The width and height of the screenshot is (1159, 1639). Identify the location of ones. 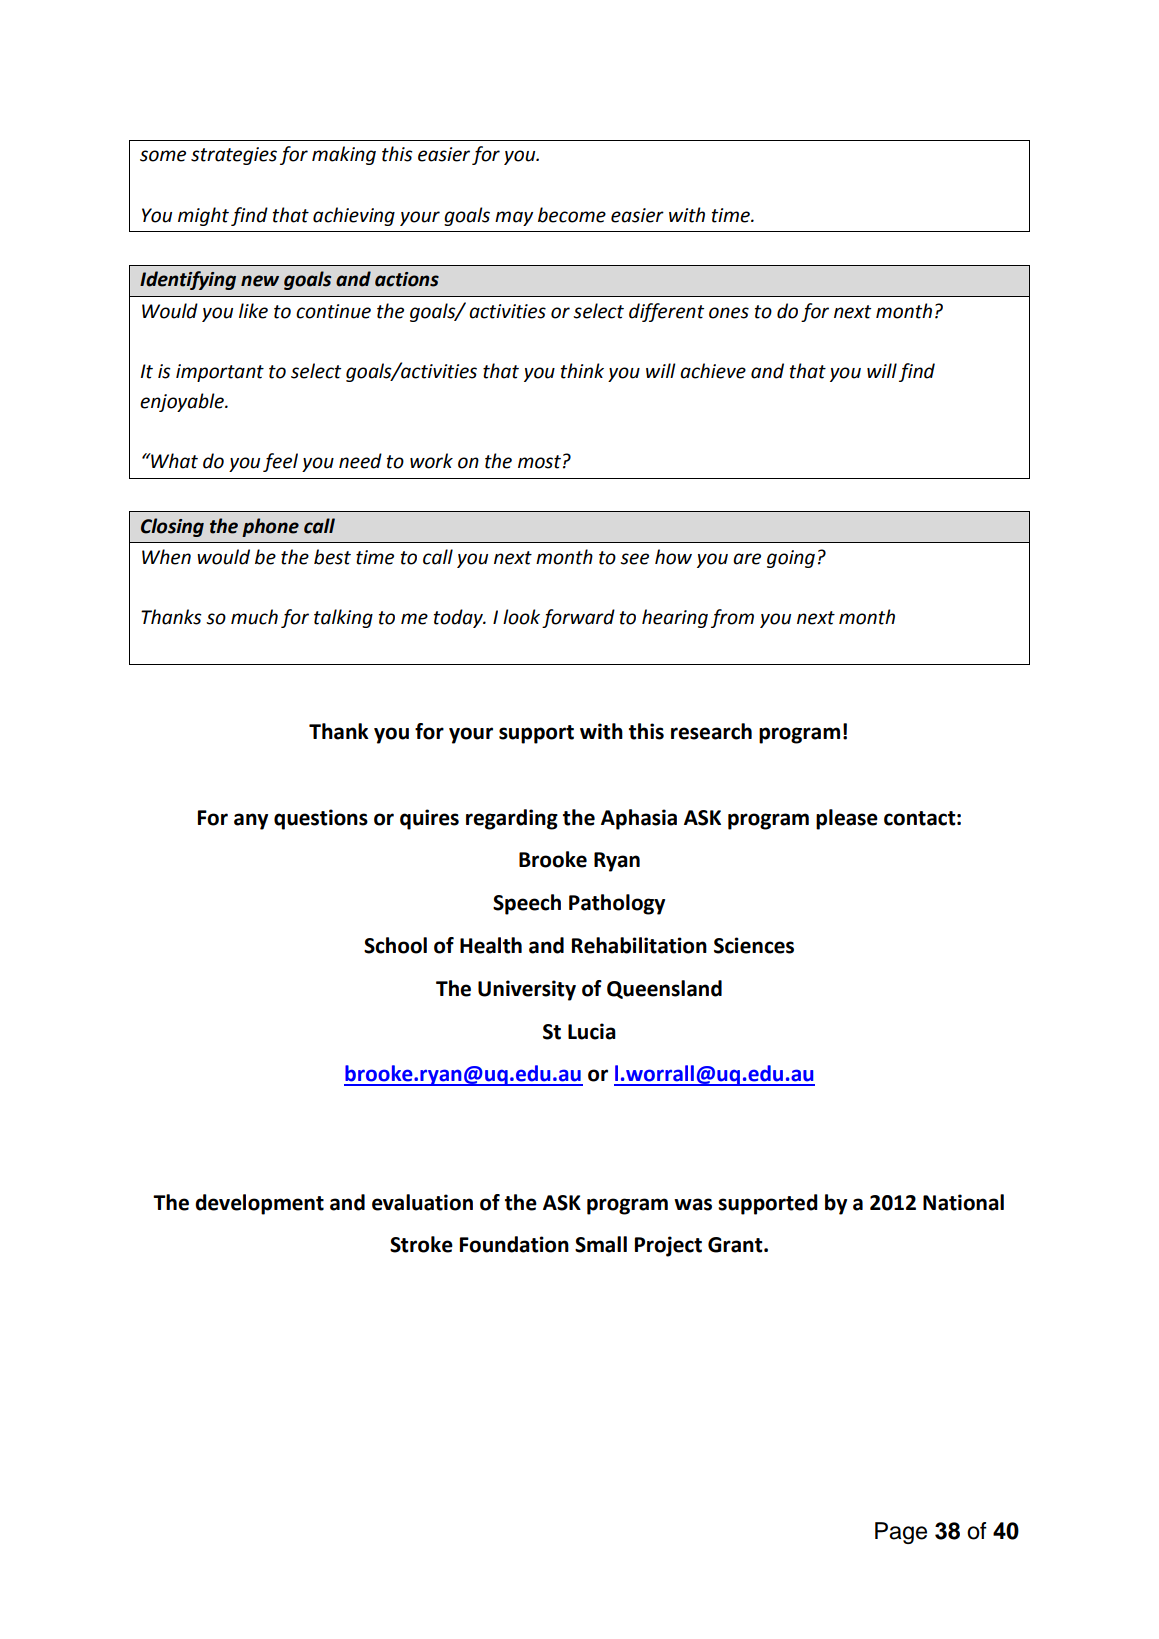
(729, 313).
